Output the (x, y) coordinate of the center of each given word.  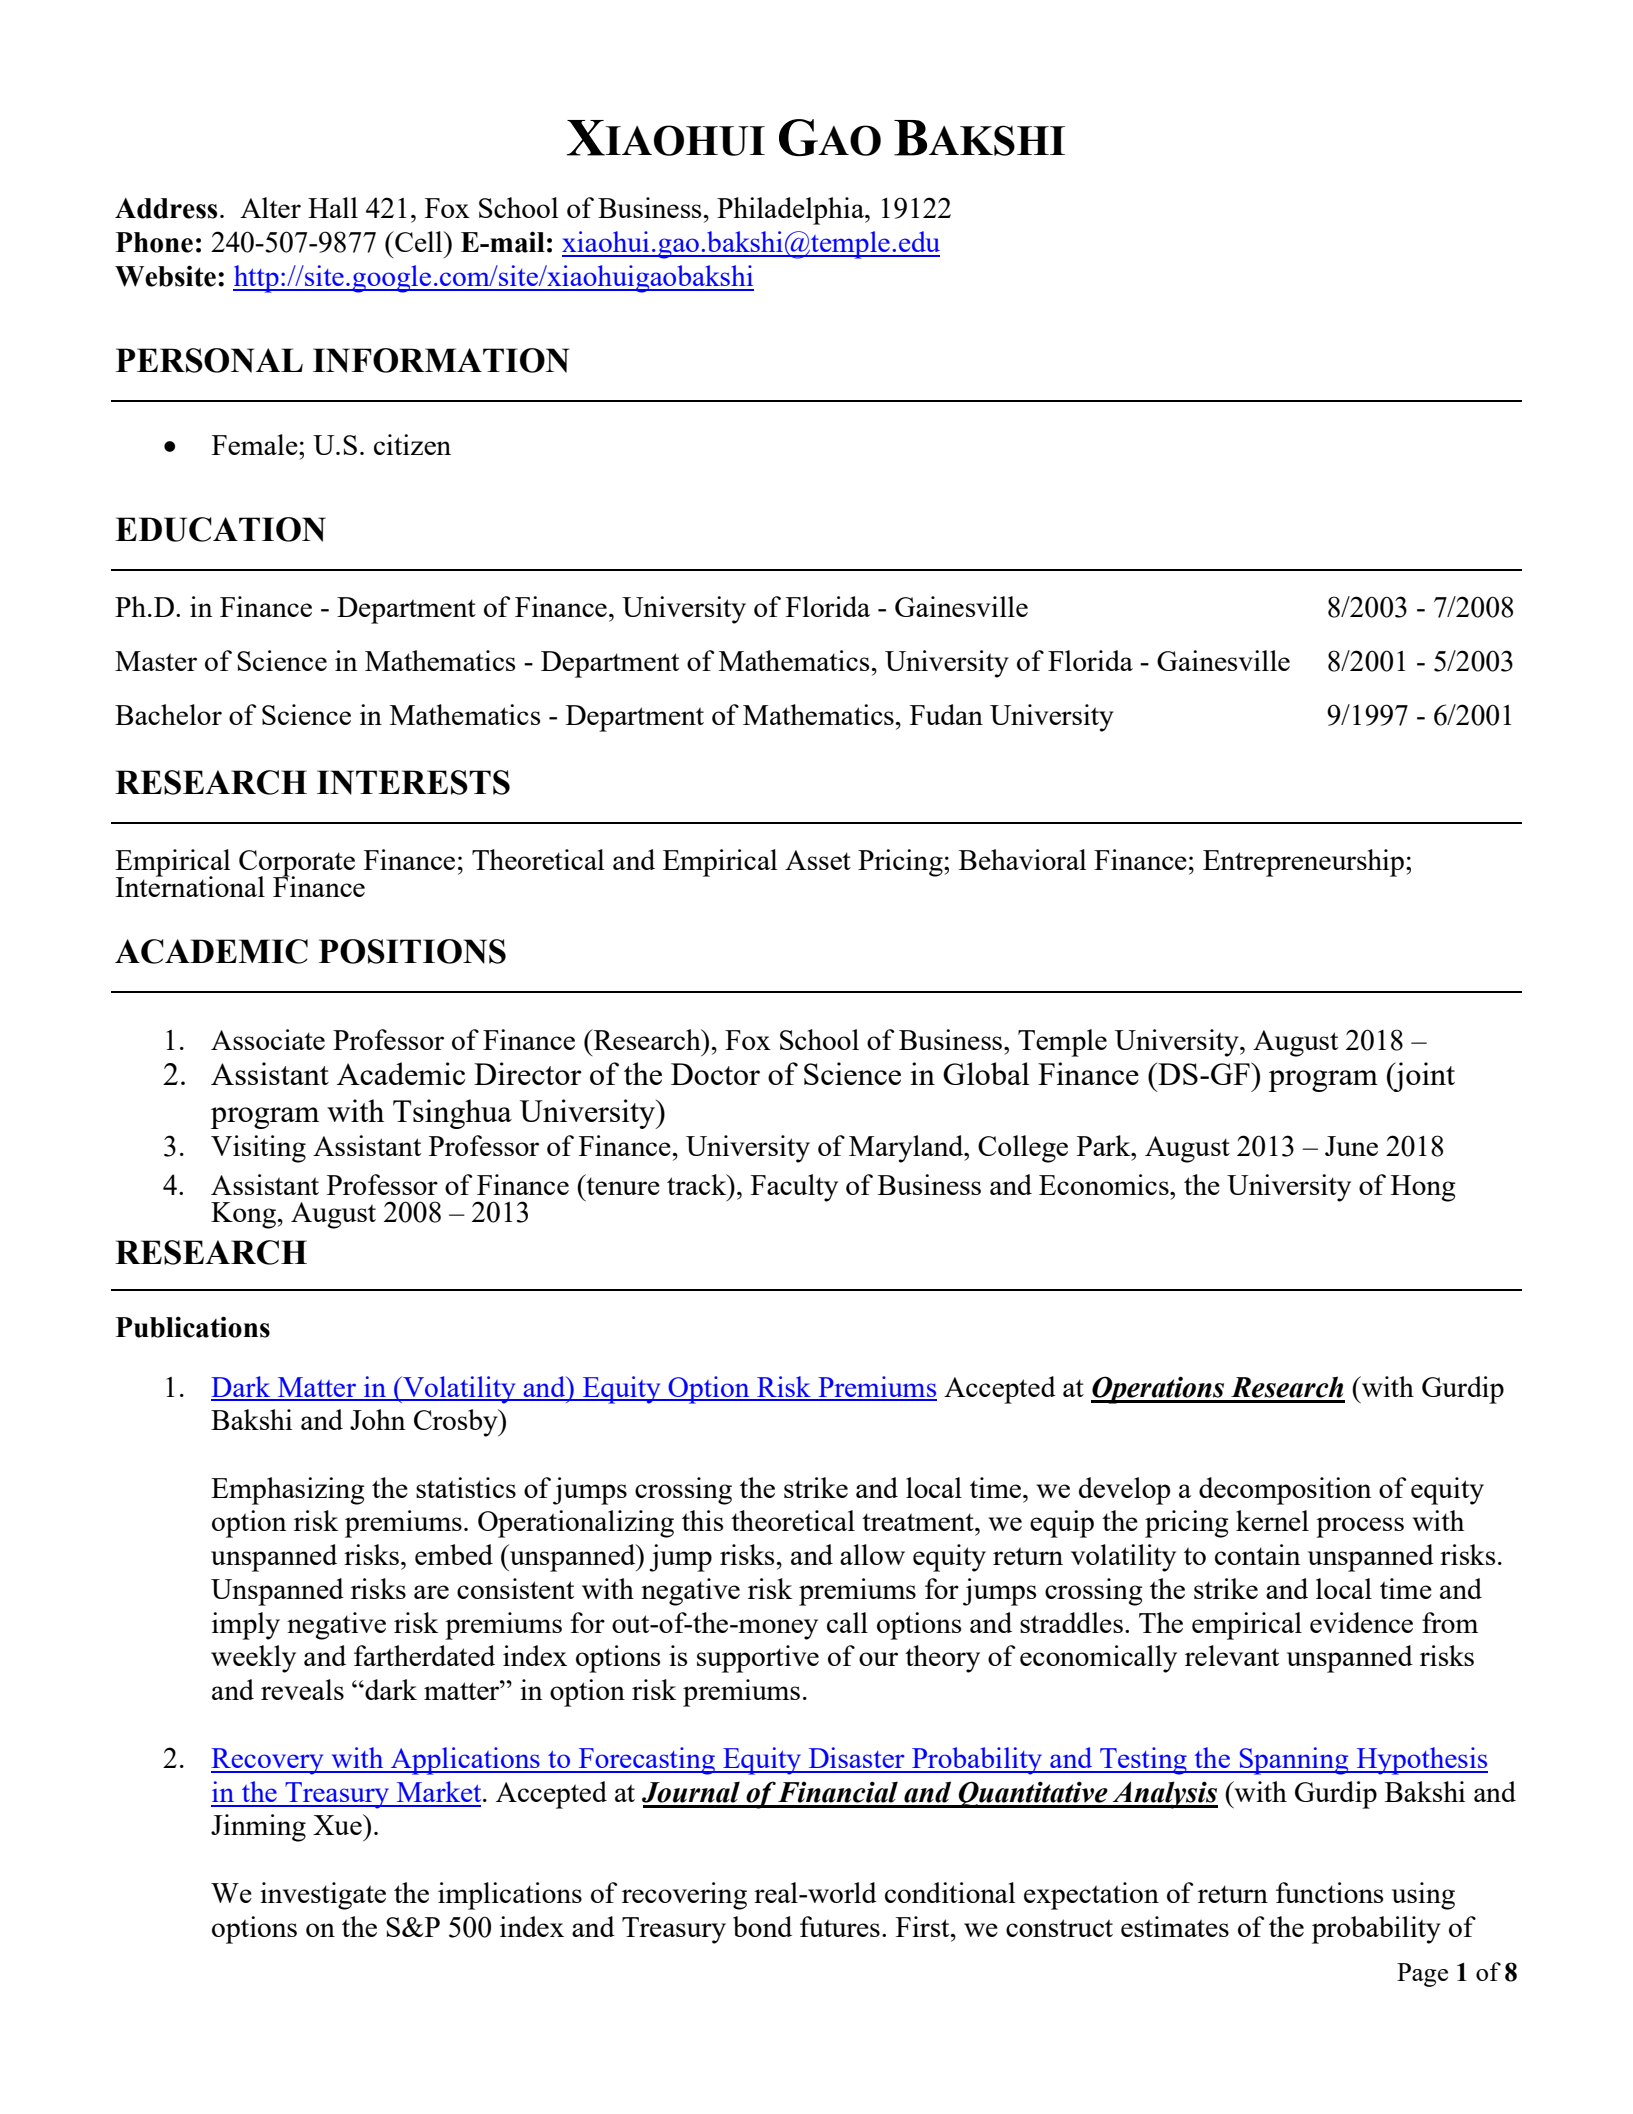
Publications (193, 1327)
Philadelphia (792, 211)
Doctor (715, 1074)
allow (872, 1554)
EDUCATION (220, 529)
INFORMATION (441, 360)
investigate (323, 1896)
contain (1258, 1554)
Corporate (297, 864)
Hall (333, 207)
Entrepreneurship (1303, 863)
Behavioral (1023, 859)
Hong (1423, 1188)
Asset (818, 860)
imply (246, 1626)
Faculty (794, 1188)
